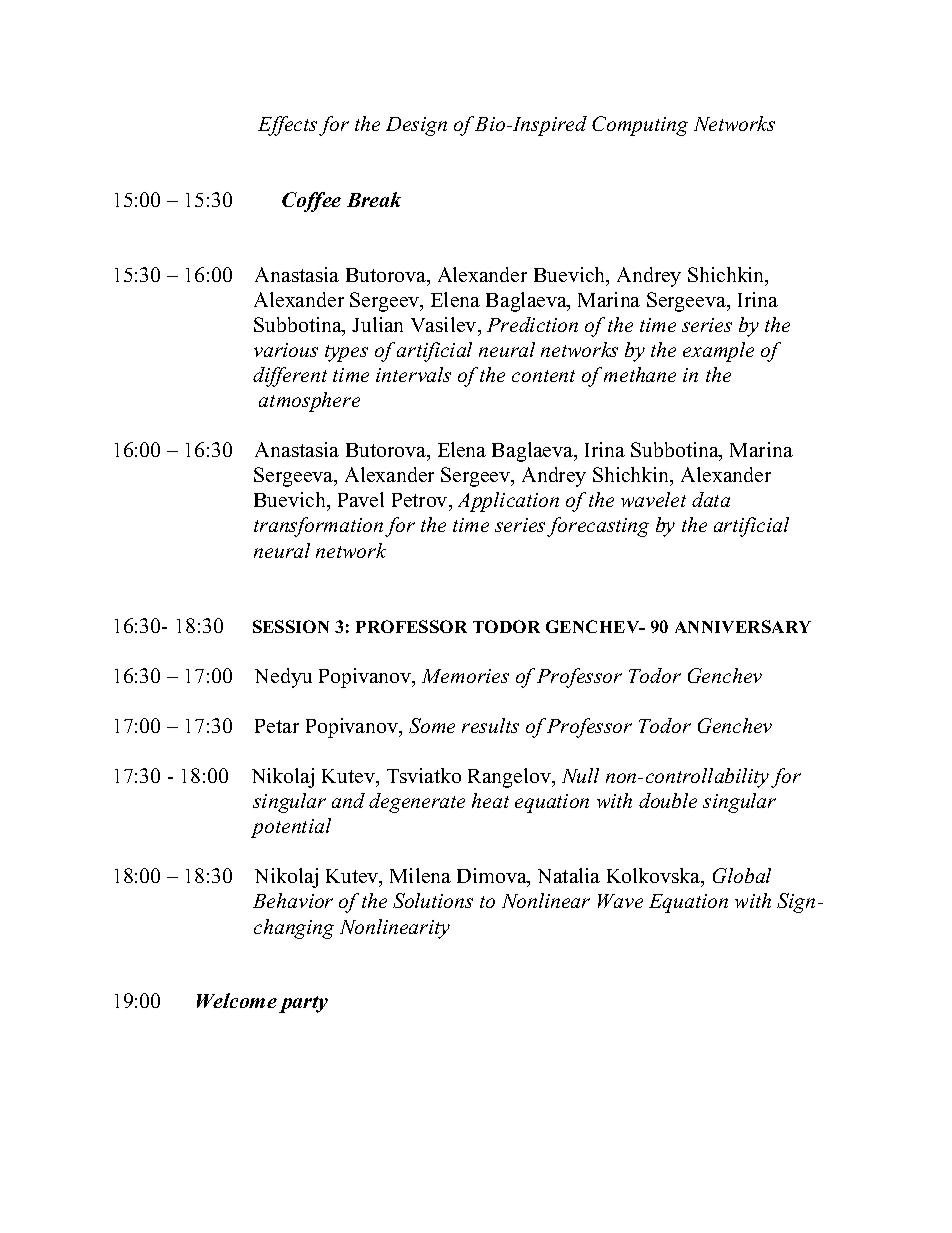 The width and height of the page is (952, 1233). What do you see at coordinates (318, 527) in the page?
I see `transformation` at bounding box center [318, 527].
